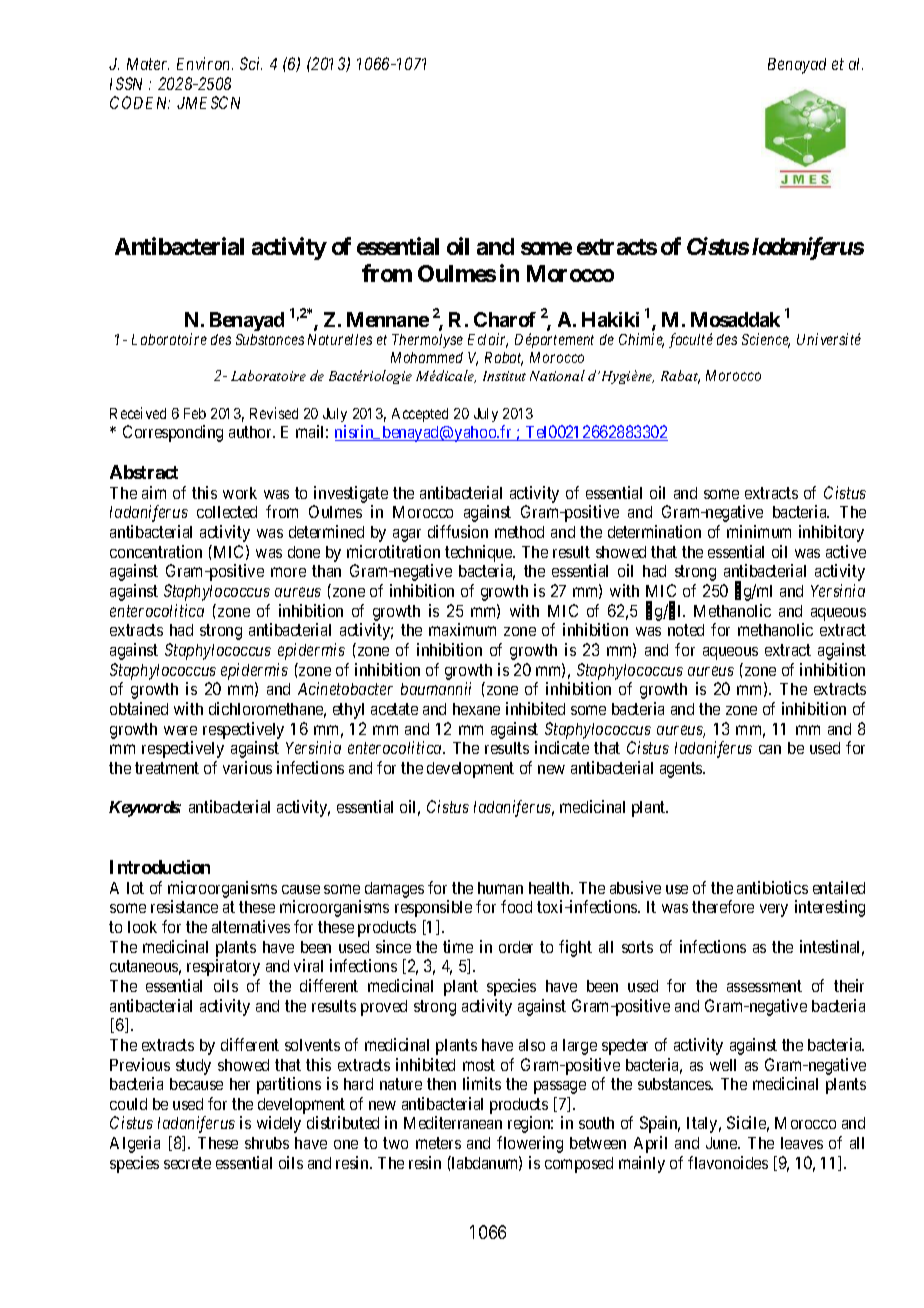 This screenshot has width=924, height=1308. Describe the element at coordinates (488, 340) in the screenshot. I see `Eclair` at that location.
